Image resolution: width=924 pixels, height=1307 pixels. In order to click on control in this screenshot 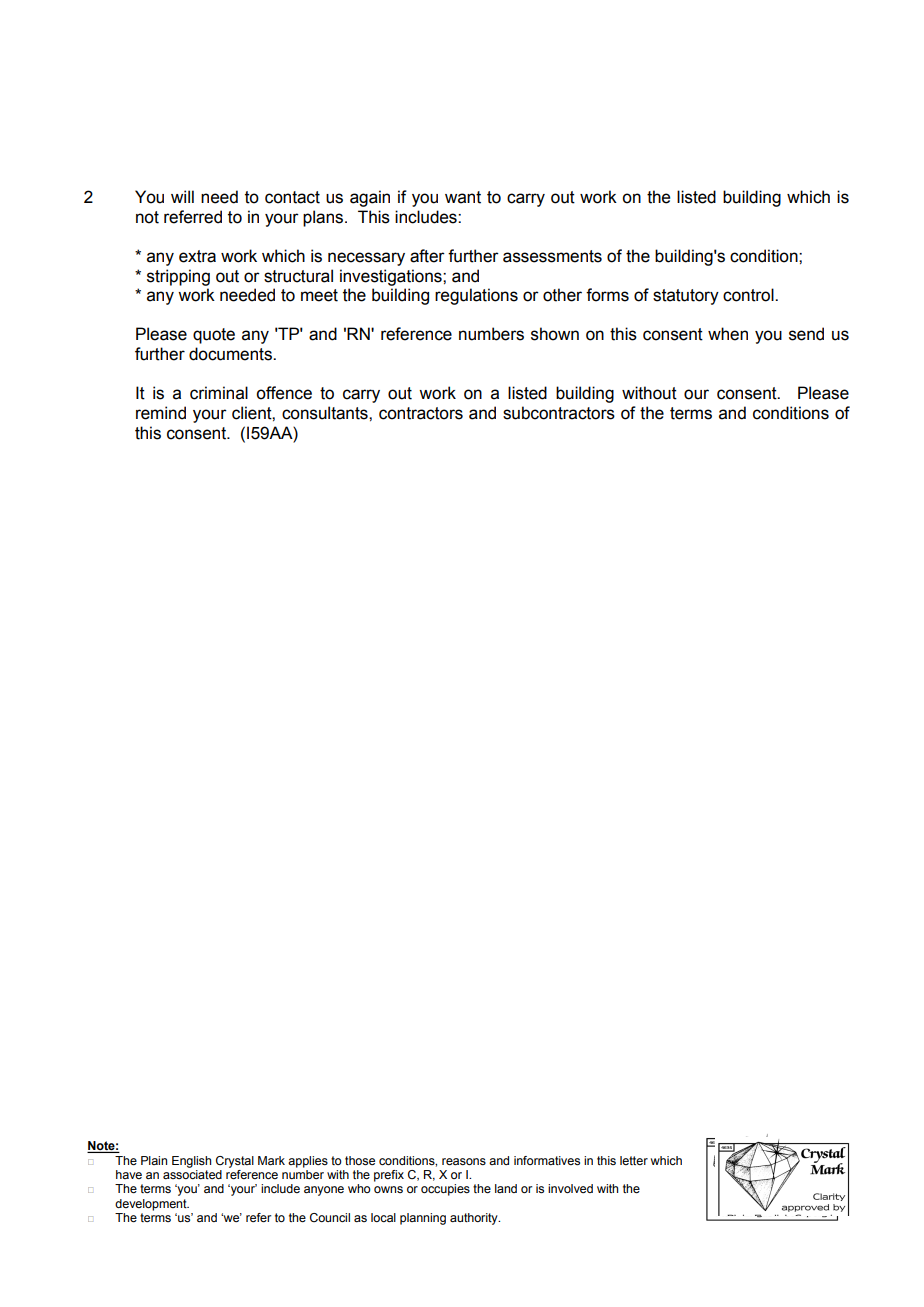, I will do `click(749, 295)`.
